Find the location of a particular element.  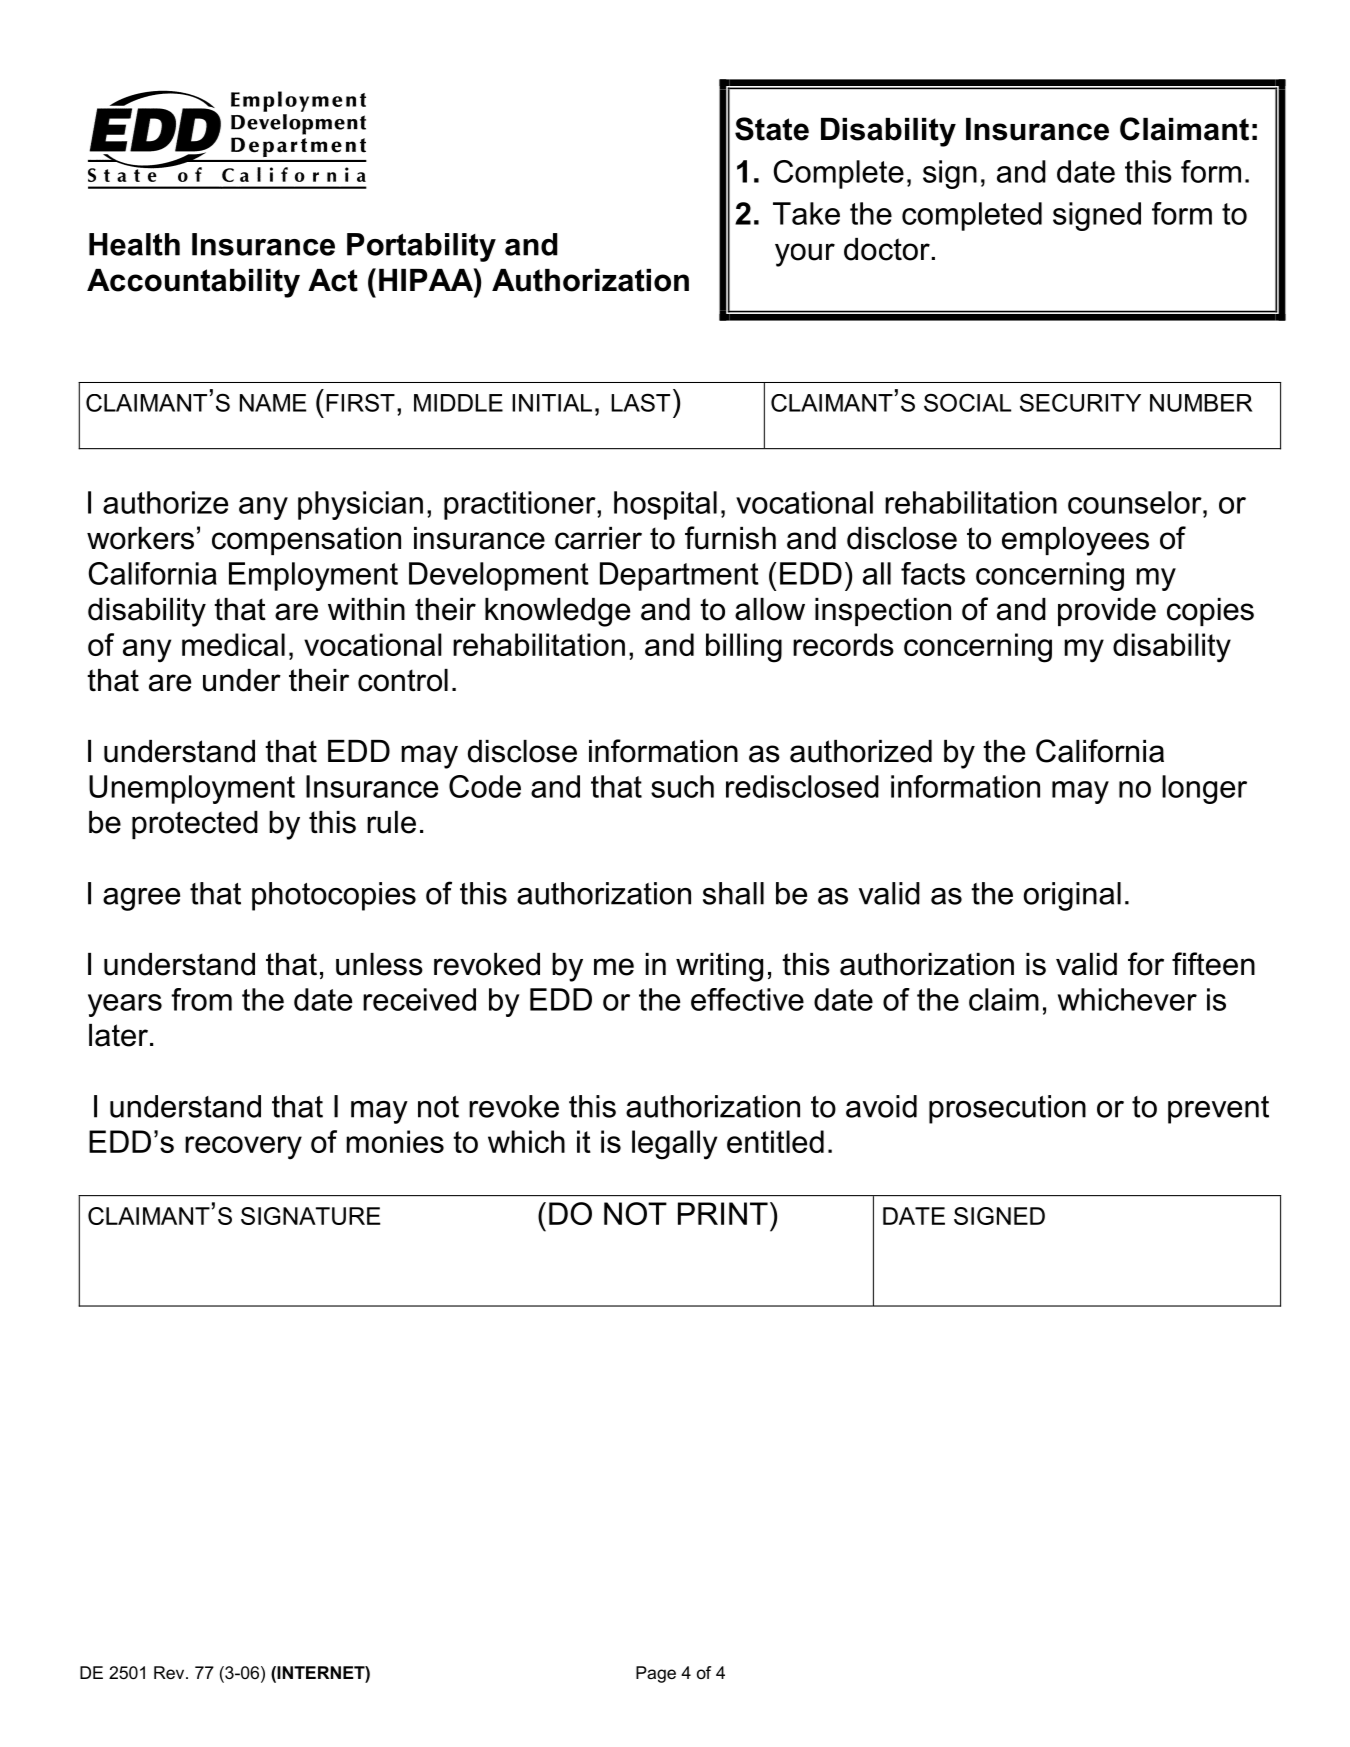

PRINT is located at coordinates (723, 1213).
